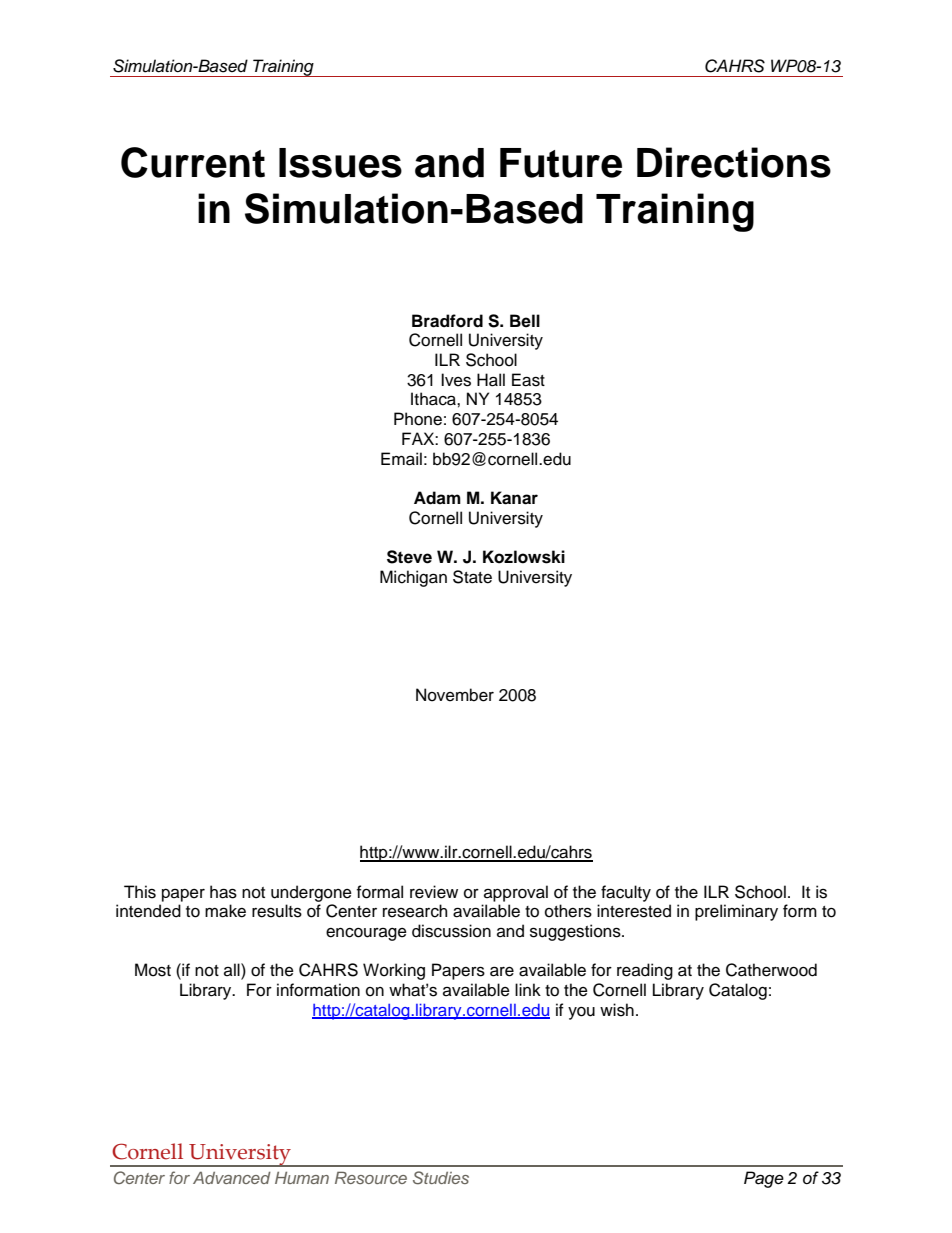 The width and height of the document is (952, 1233). What do you see at coordinates (232, 1178) in the document?
I see `Advanced` at bounding box center [232, 1178].
